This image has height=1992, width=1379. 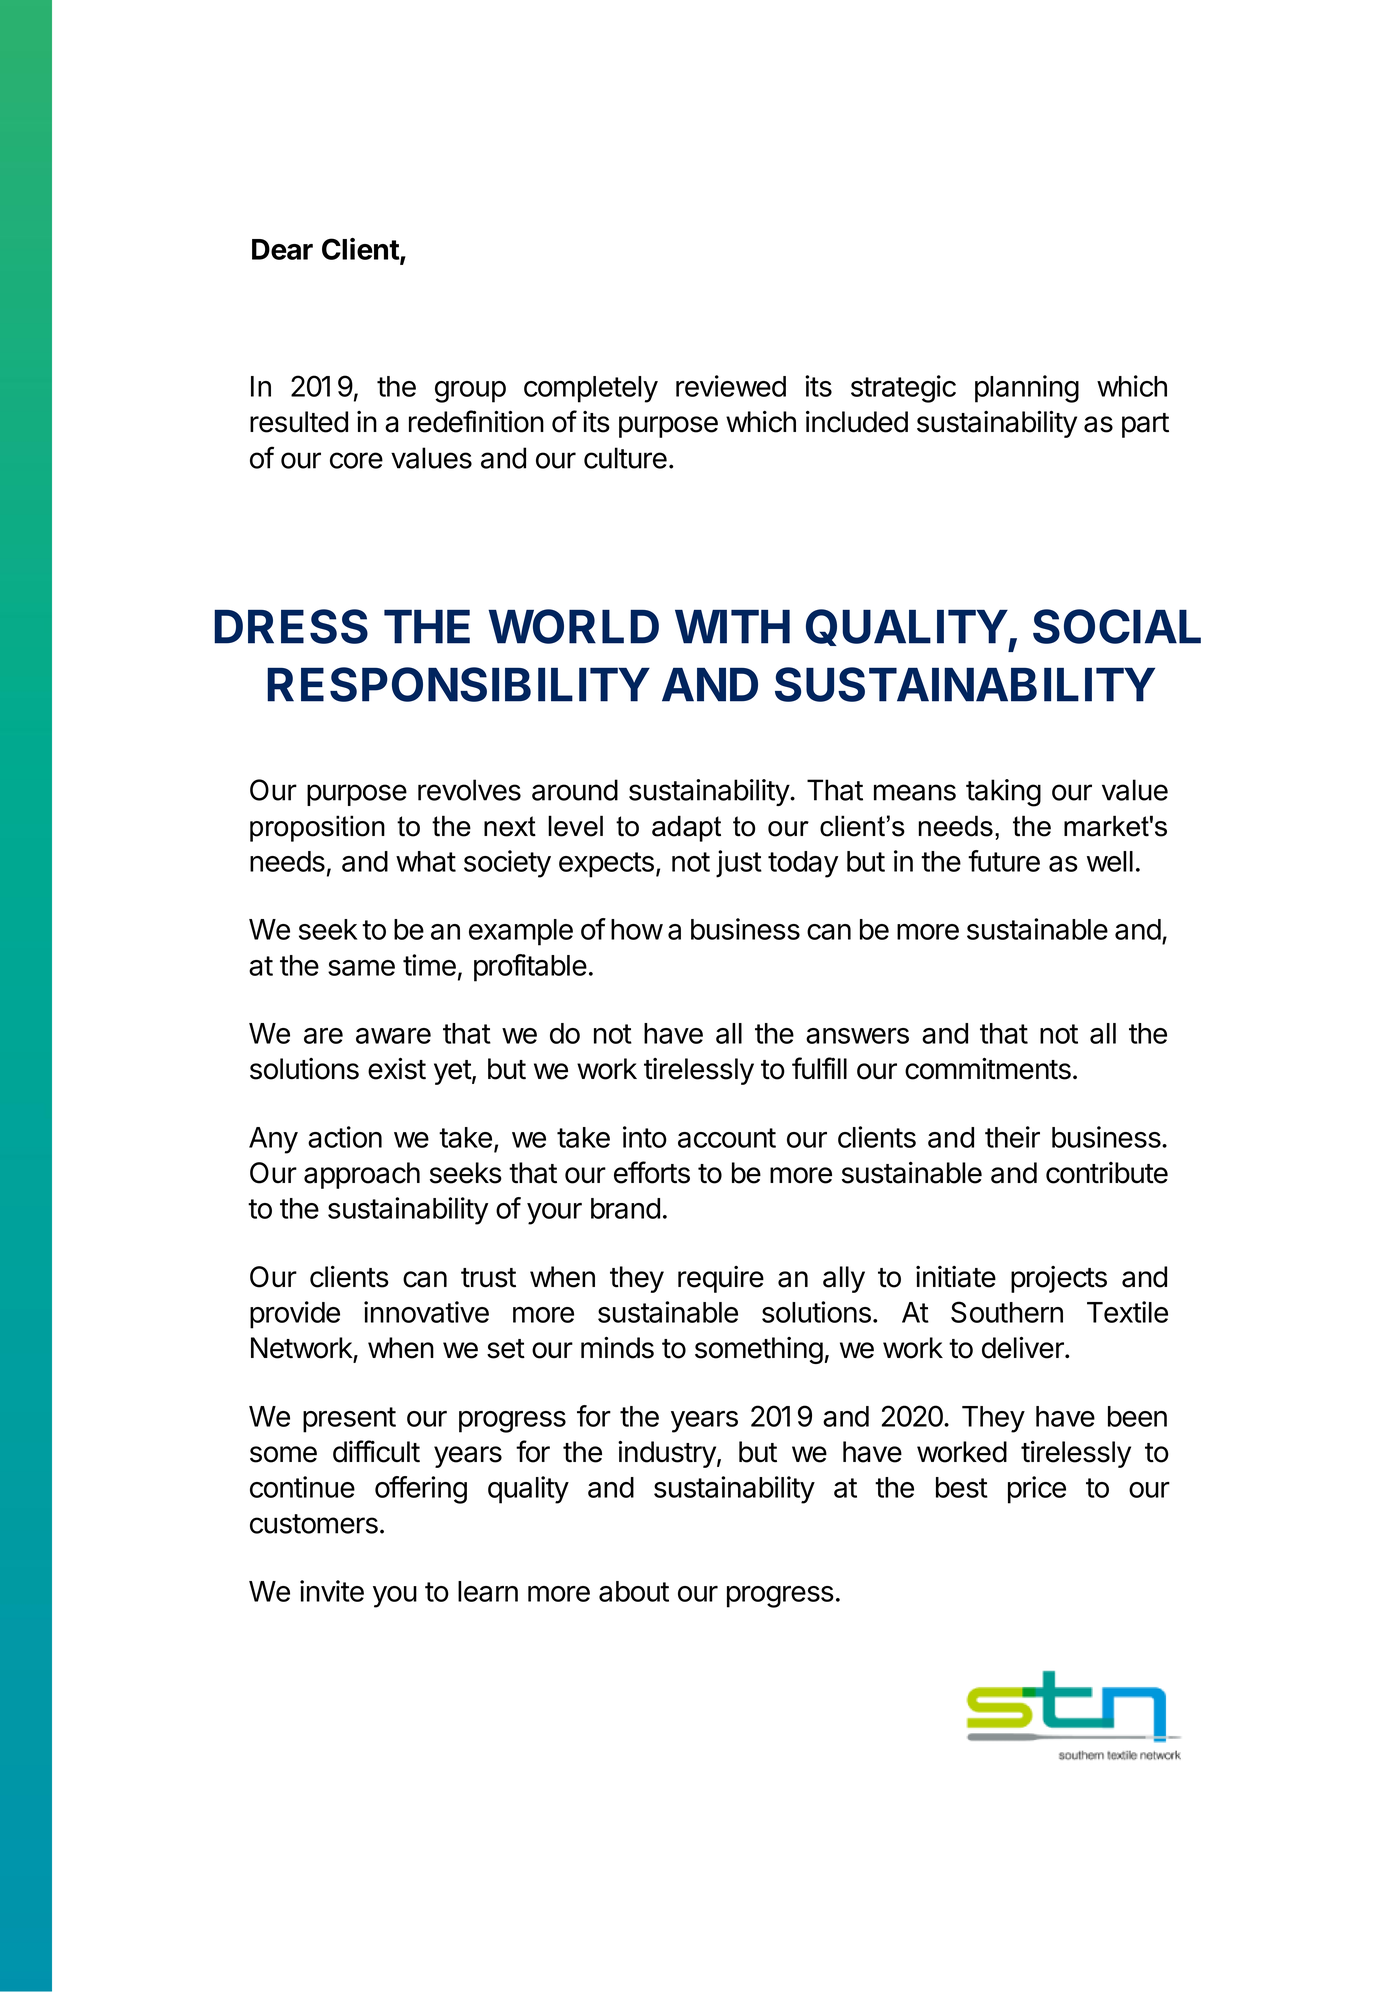 I want to click on about, so click(x=634, y=1591).
